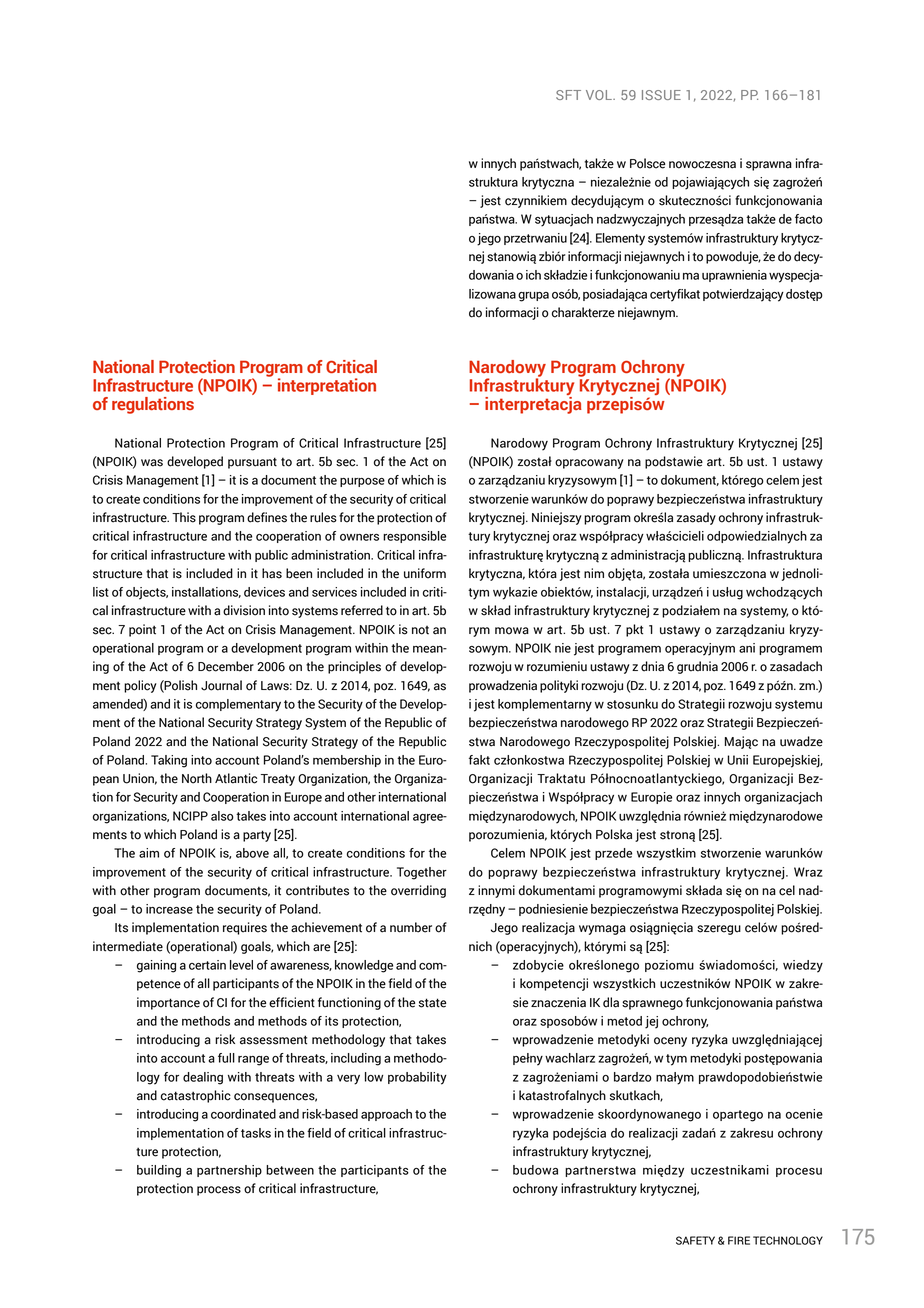 This screenshot has height=1308, width=924. Describe the element at coordinates (600, 95) in the screenshot. I see `VOL` at that location.
